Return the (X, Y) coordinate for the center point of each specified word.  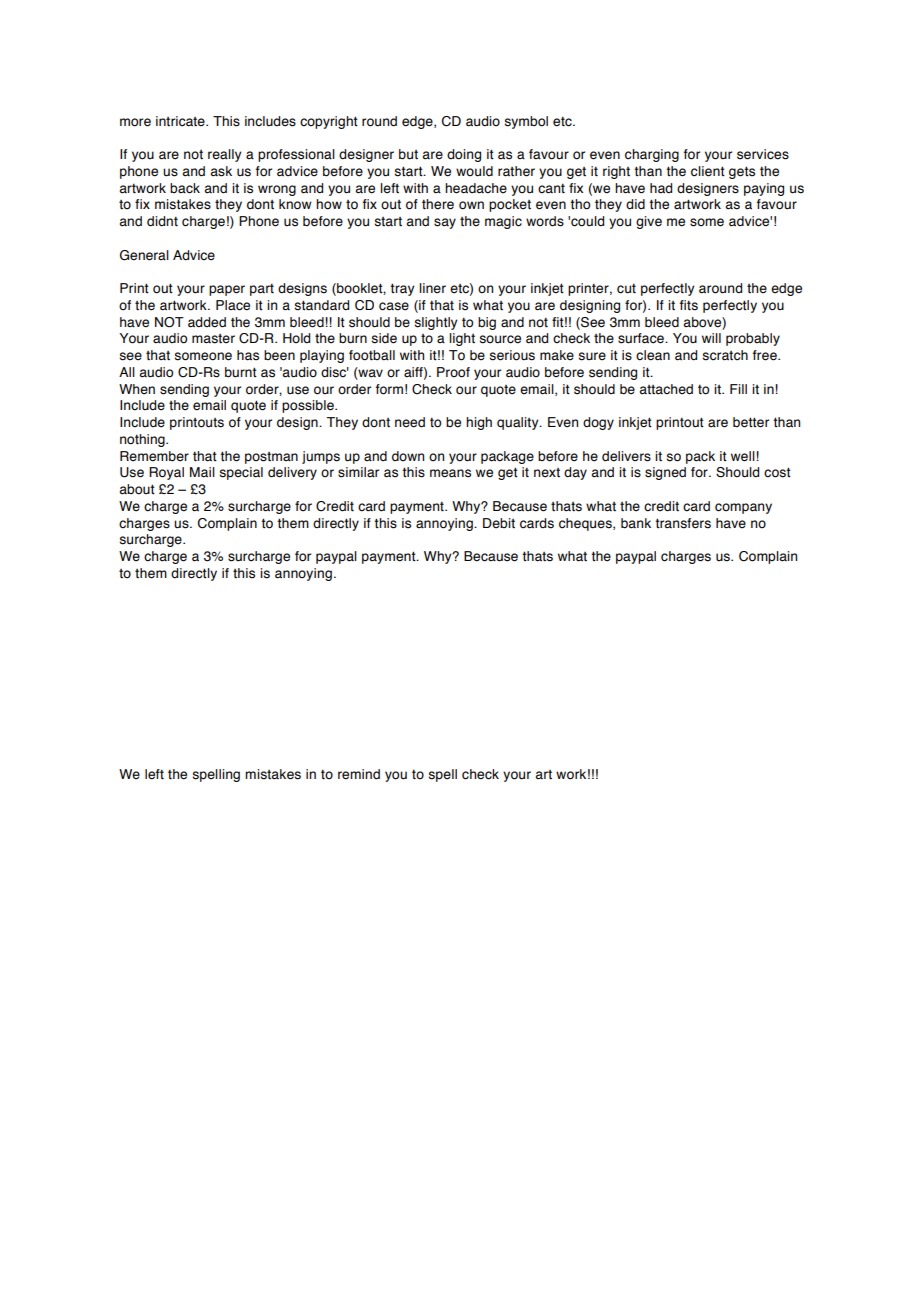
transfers (683, 523)
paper (227, 290)
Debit (499, 523)
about (137, 489)
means (450, 473)
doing (464, 155)
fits (688, 305)
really (225, 155)
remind (359, 774)
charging (652, 155)
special (241, 473)
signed (665, 473)
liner (432, 288)
